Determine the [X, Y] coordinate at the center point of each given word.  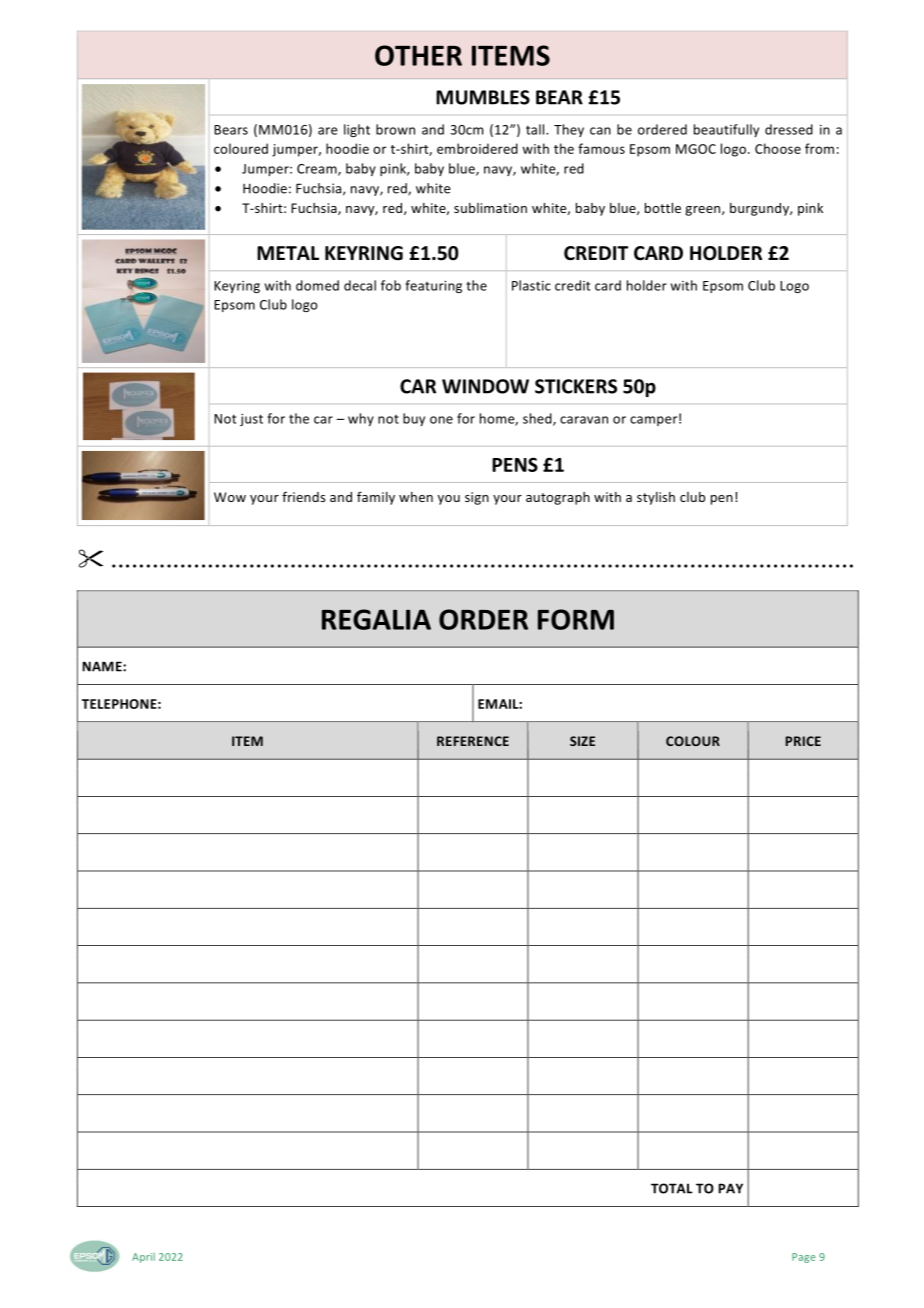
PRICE [803, 741]
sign [477, 498]
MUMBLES [483, 97]
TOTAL [672, 1188]
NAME [103, 666]
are [328, 131]
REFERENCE [473, 741]
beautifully [726, 130]
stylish [656, 498]
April [143, 1258]
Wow [230, 497]
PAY [730, 1188]
